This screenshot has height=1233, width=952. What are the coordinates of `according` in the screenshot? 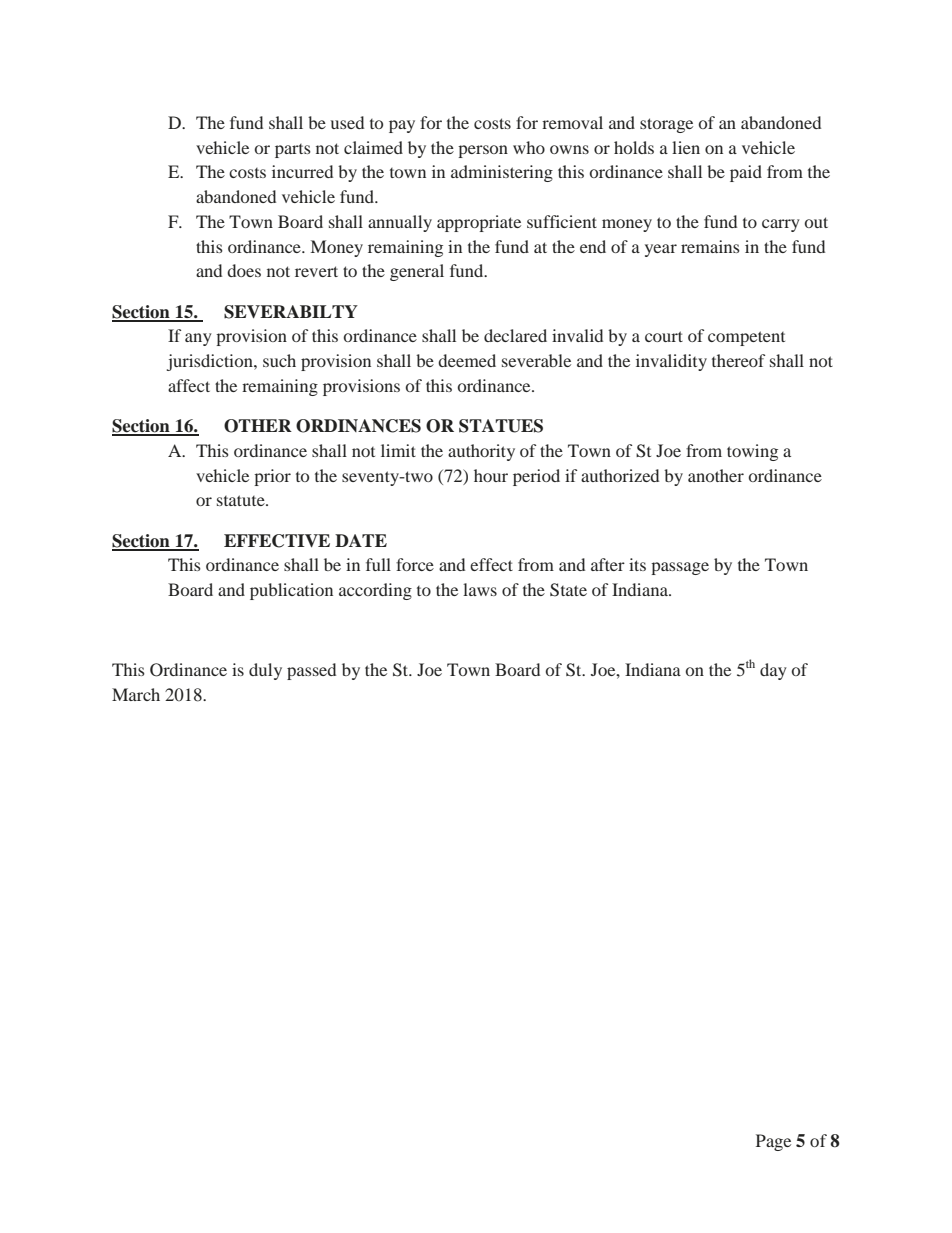 It's located at (375, 591).
